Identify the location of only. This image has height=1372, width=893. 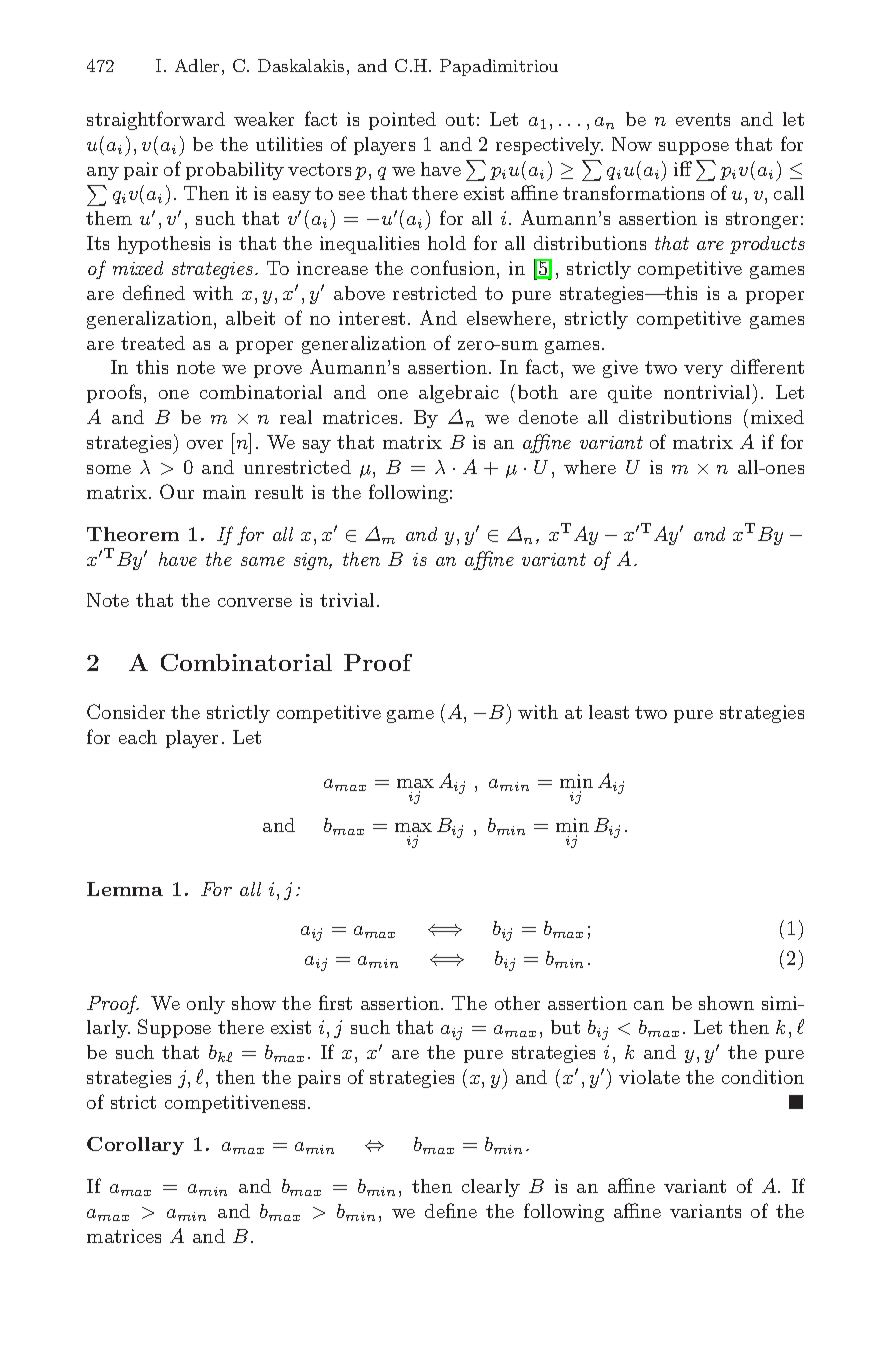
(206, 1005).
